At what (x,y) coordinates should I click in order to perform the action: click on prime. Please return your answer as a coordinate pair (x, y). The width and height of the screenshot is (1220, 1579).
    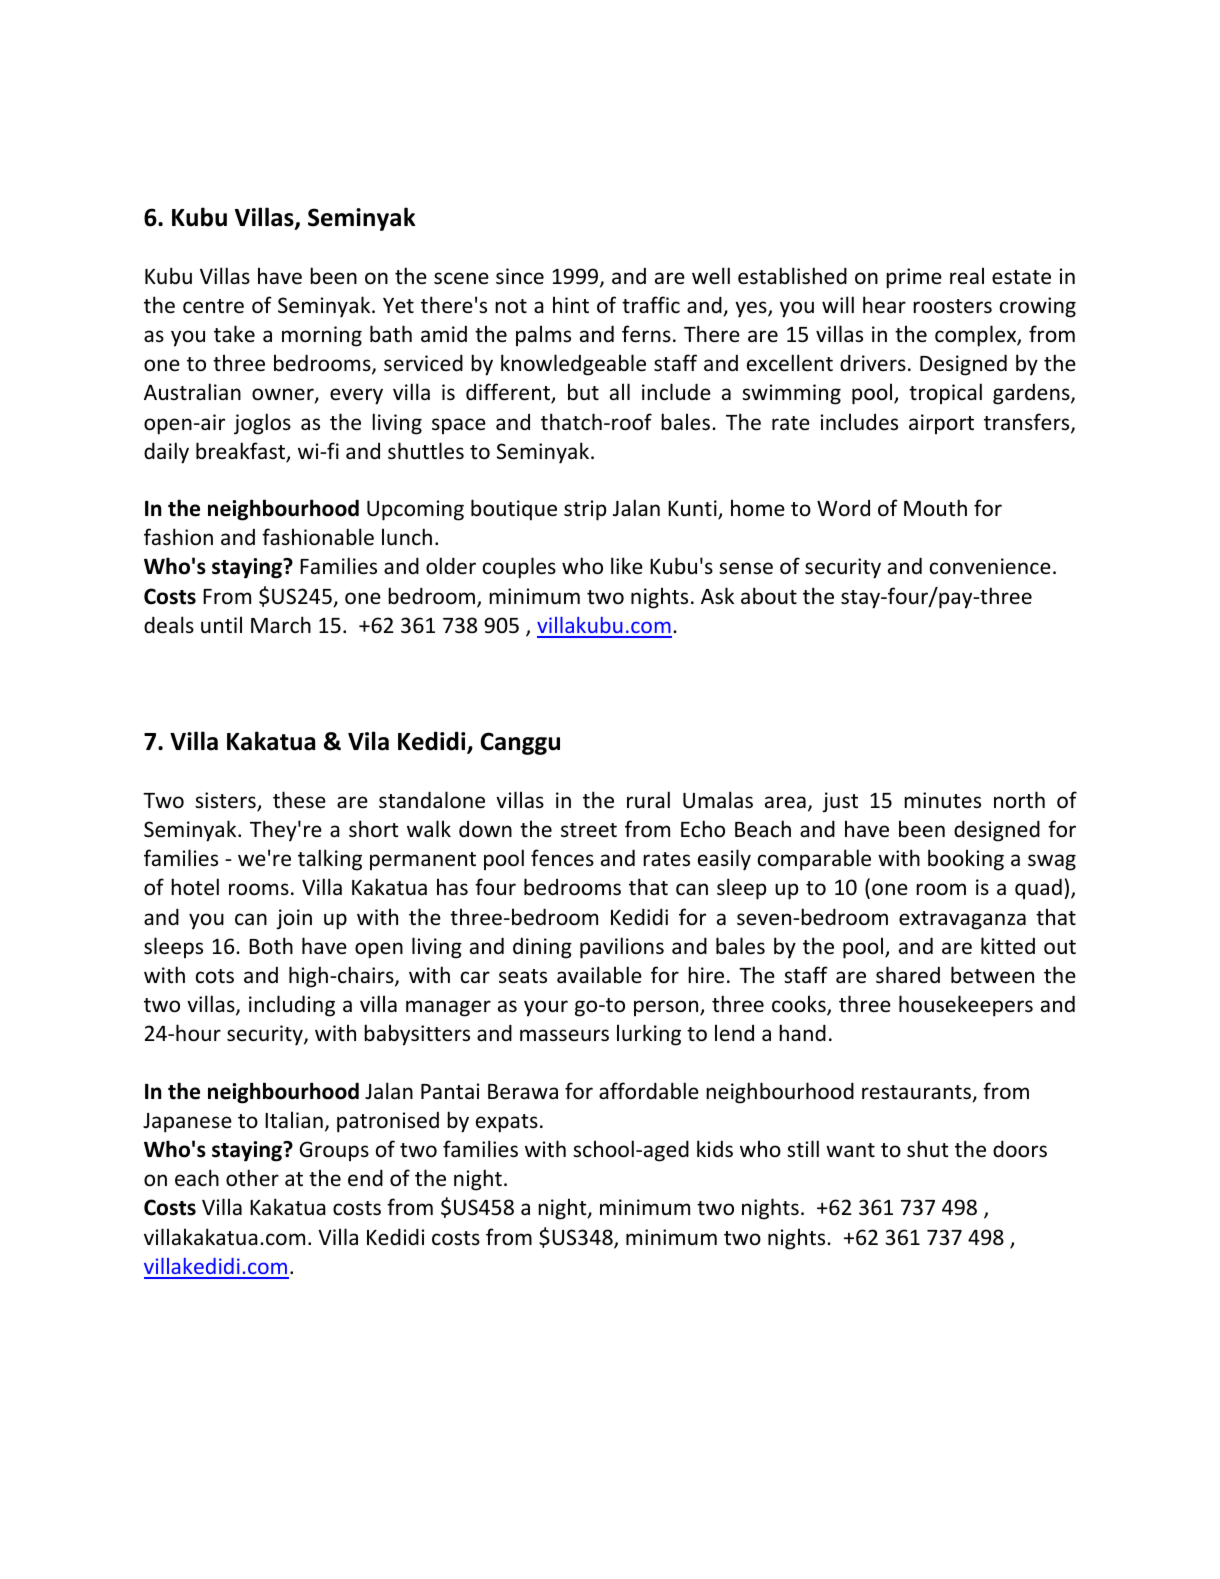
    Looking at the image, I should click on (914, 278).
